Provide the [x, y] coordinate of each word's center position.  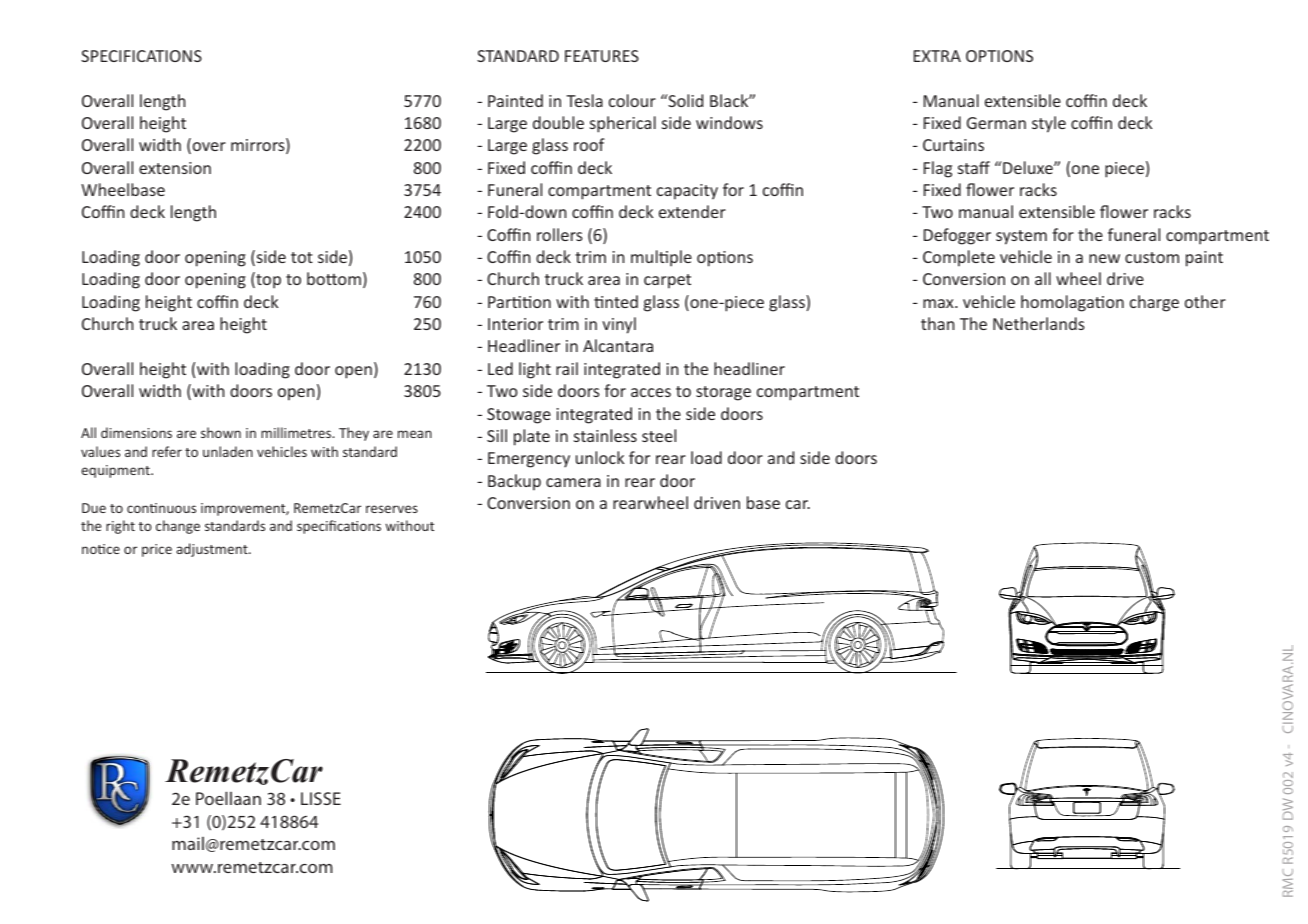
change [178, 527]
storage [723, 393]
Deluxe [1029, 167]
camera [573, 482]
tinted [616, 301]
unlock [600, 457]
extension [175, 168]
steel [659, 435]
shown [221, 432]
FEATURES [602, 56]
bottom [334, 278]
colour [632, 100]
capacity [687, 192]
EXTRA [937, 56]
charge [1154, 303]
